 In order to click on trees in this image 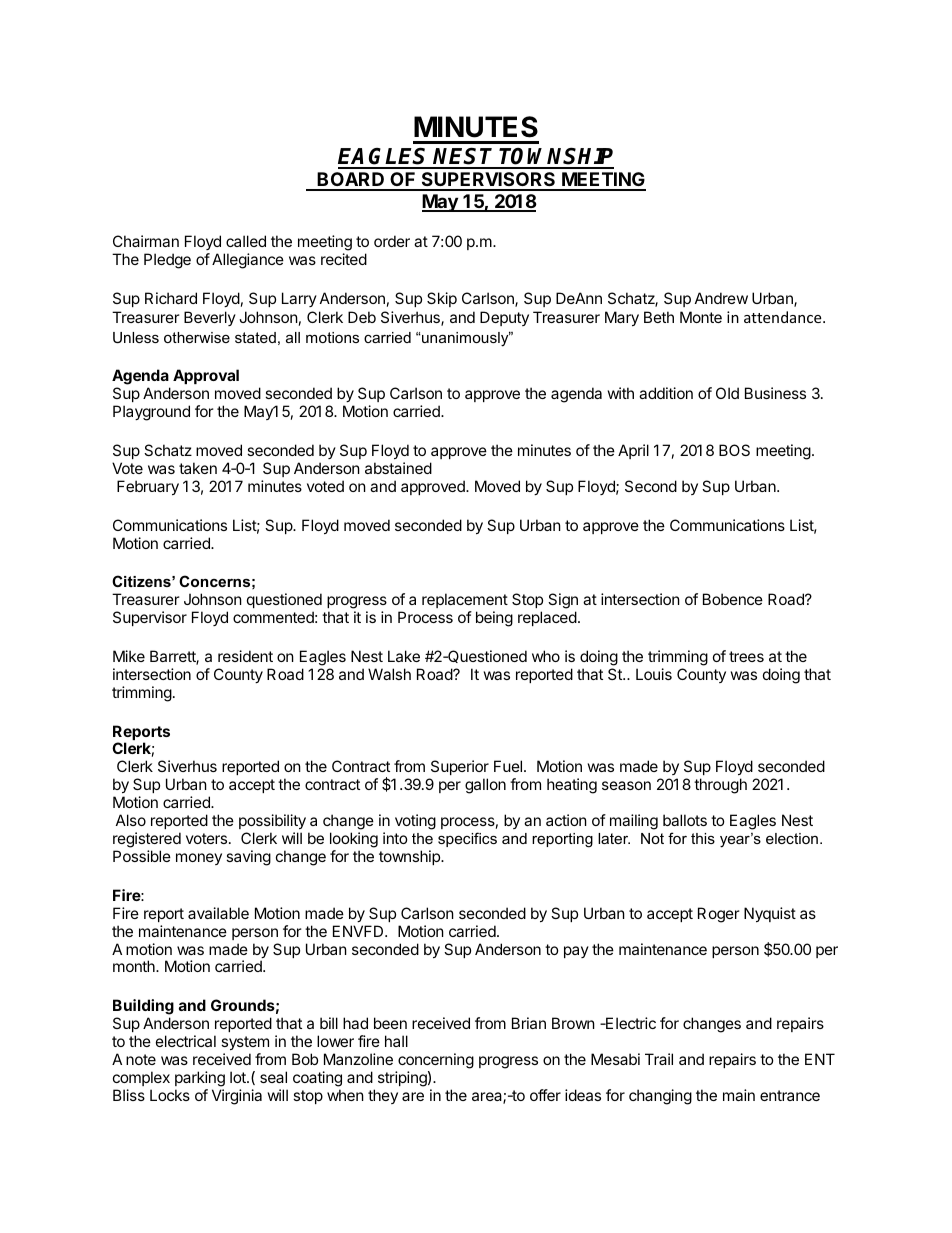, I will do `click(746, 656)`.
